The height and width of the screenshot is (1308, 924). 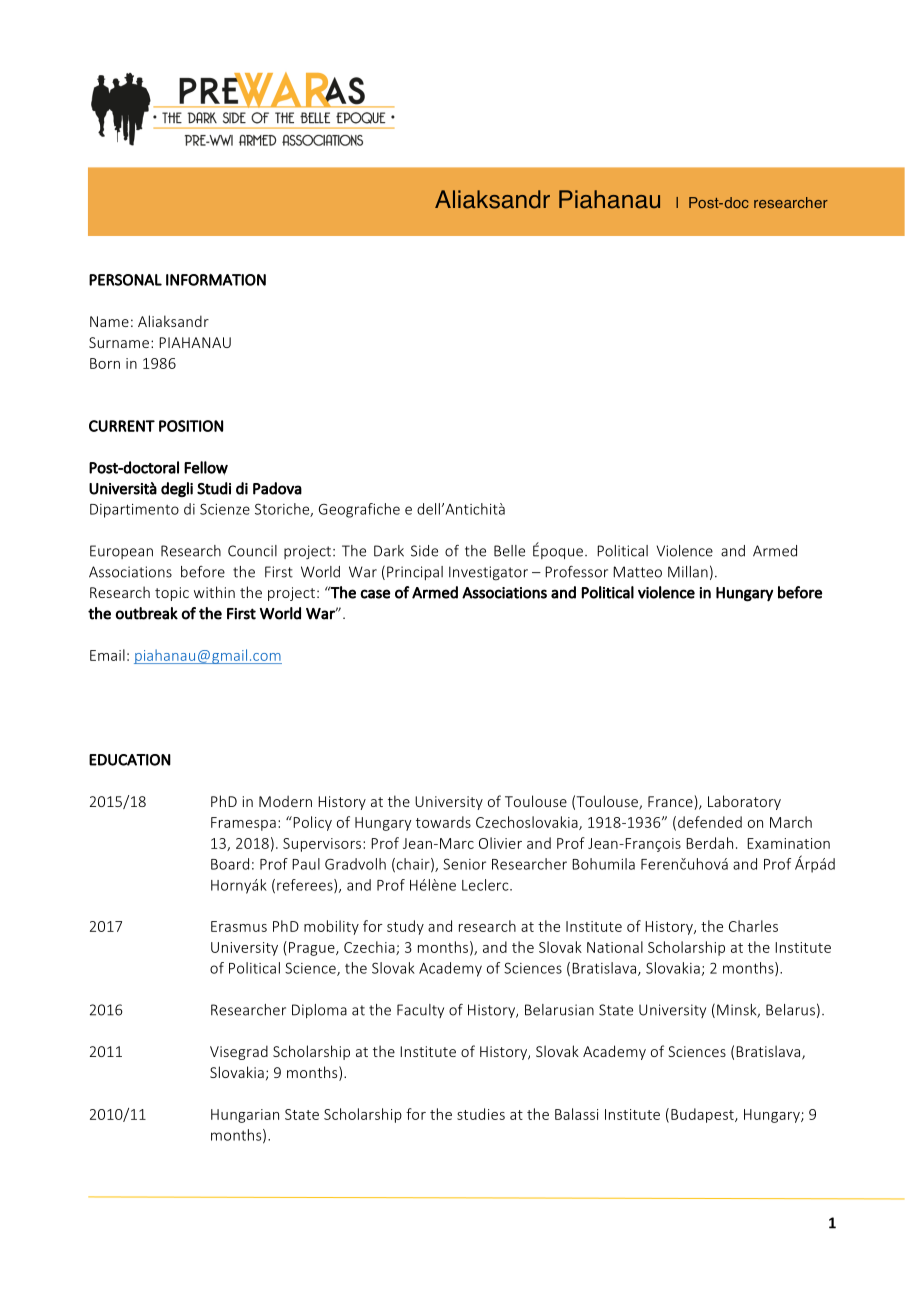 What do you see at coordinates (107, 655) in the screenshot?
I see `Email` at bounding box center [107, 655].
